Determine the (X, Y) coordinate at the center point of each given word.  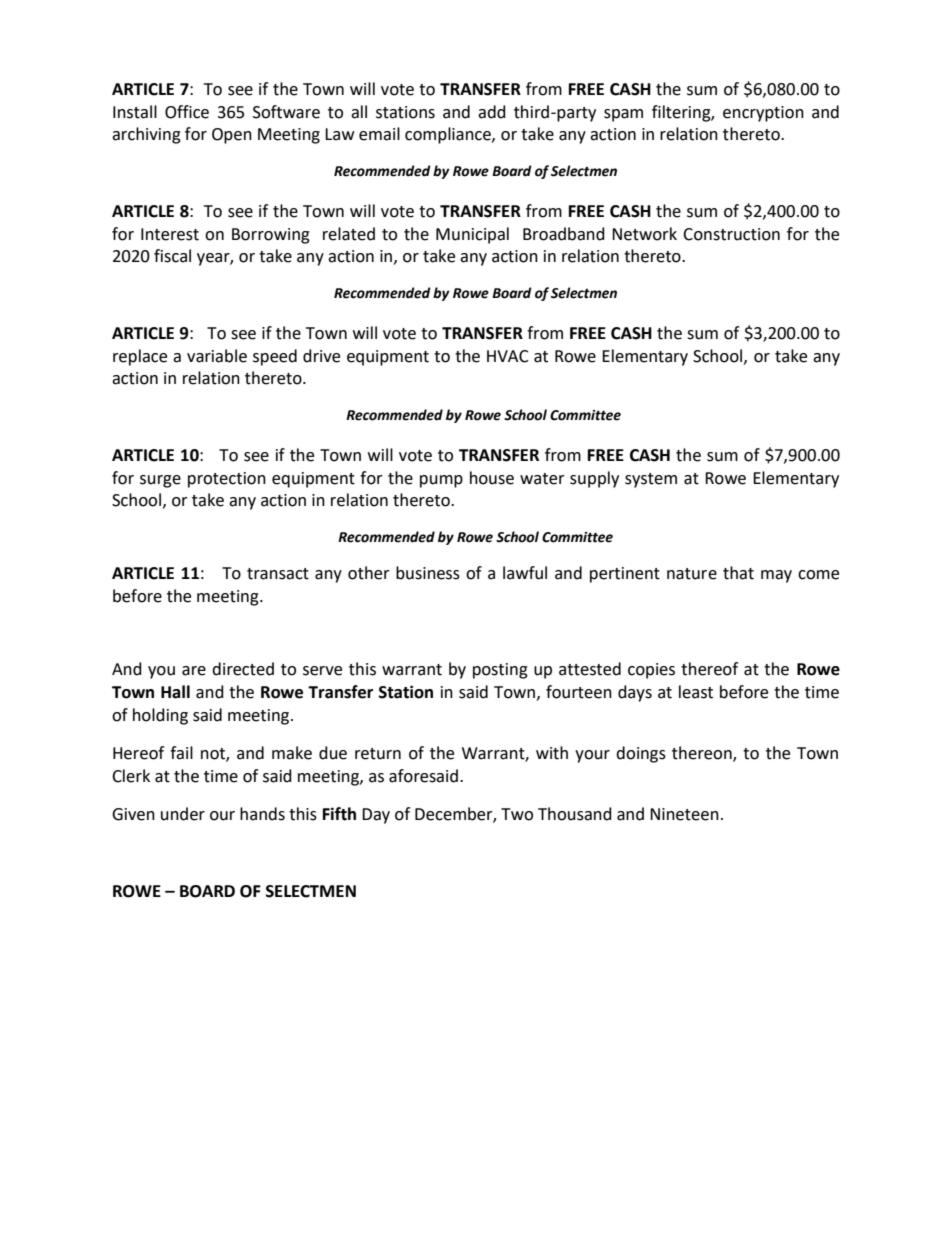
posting (500, 671)
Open (232, 136)
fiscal (172, 256)
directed (243, 669)
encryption (763, 114)
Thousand (575, 814)
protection (227, 480)
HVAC (508, 356)
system (651, 480)
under (183, 814)
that (738, 573)
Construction (731, 234)
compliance (449, 135)
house (492, 478)
